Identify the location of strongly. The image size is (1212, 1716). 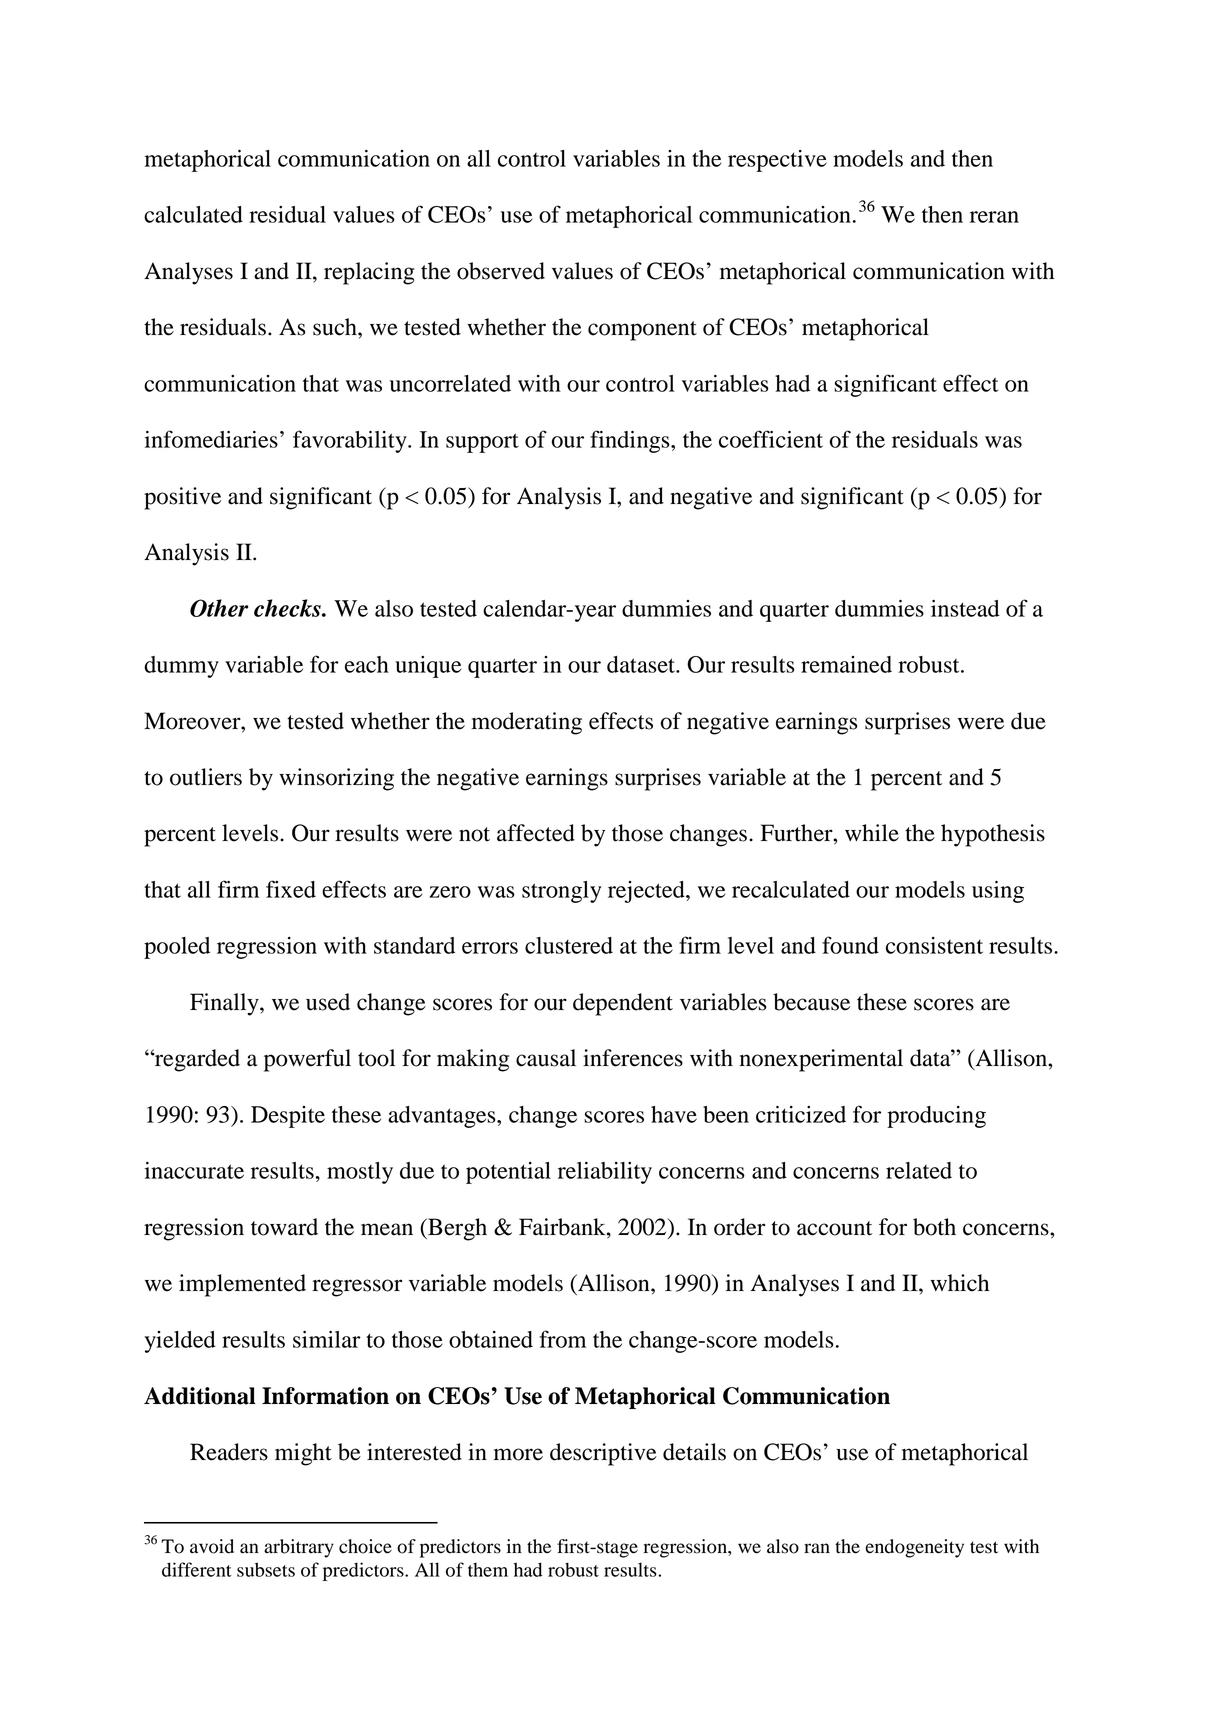
(561, 892).
